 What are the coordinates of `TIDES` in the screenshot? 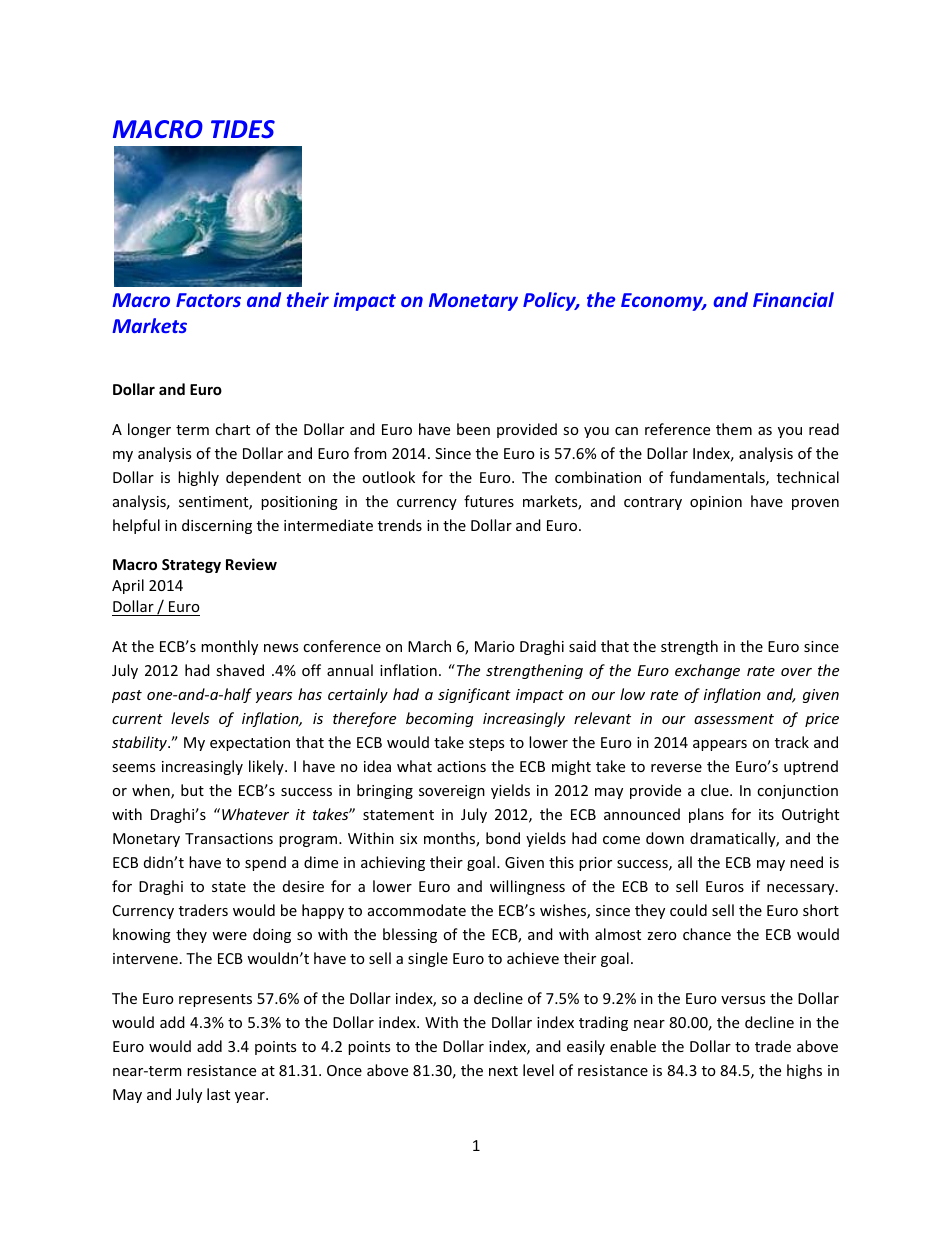 It's located at (243, 129).
